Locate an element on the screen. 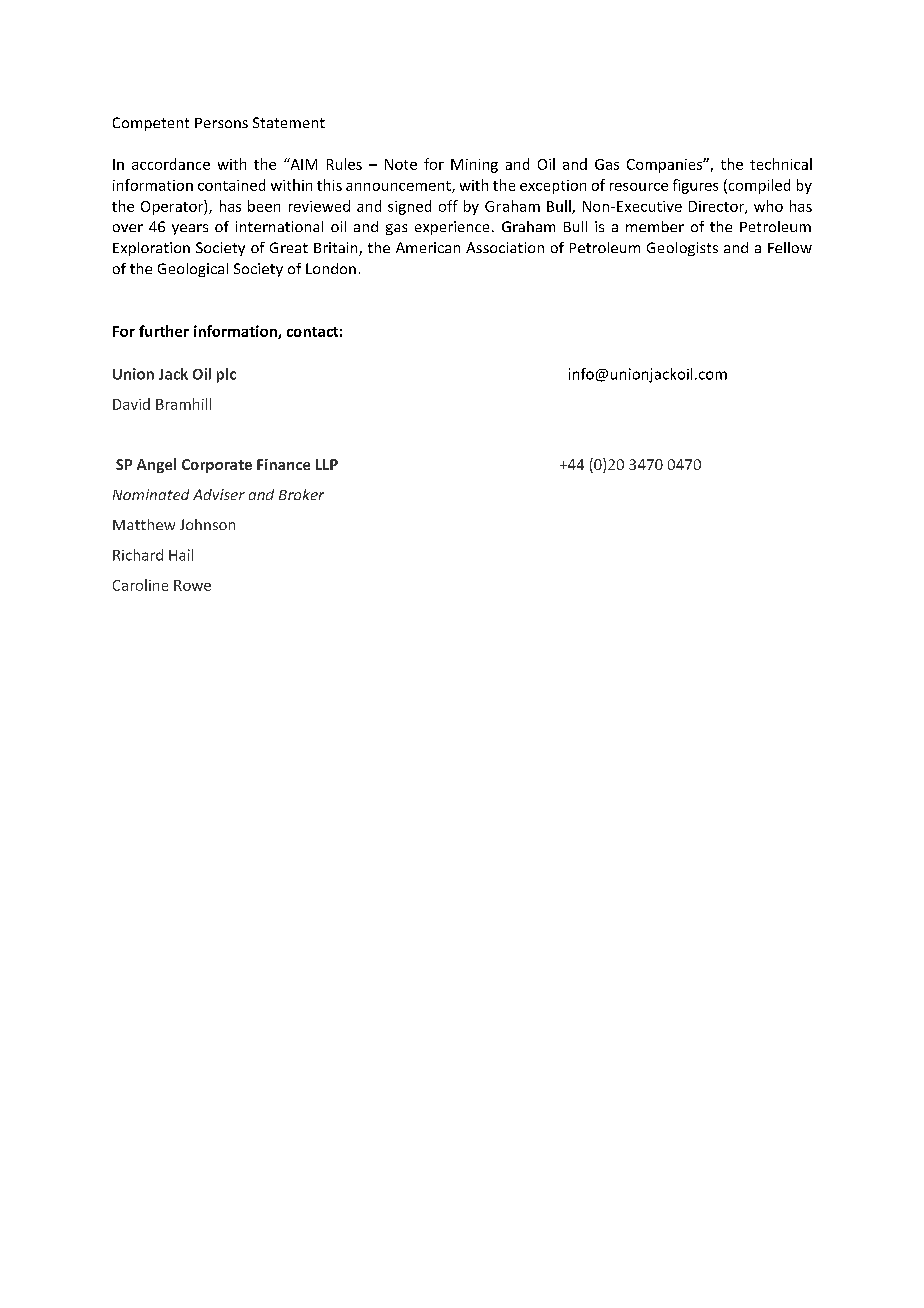  technical is located at coordinates (781, 164).
